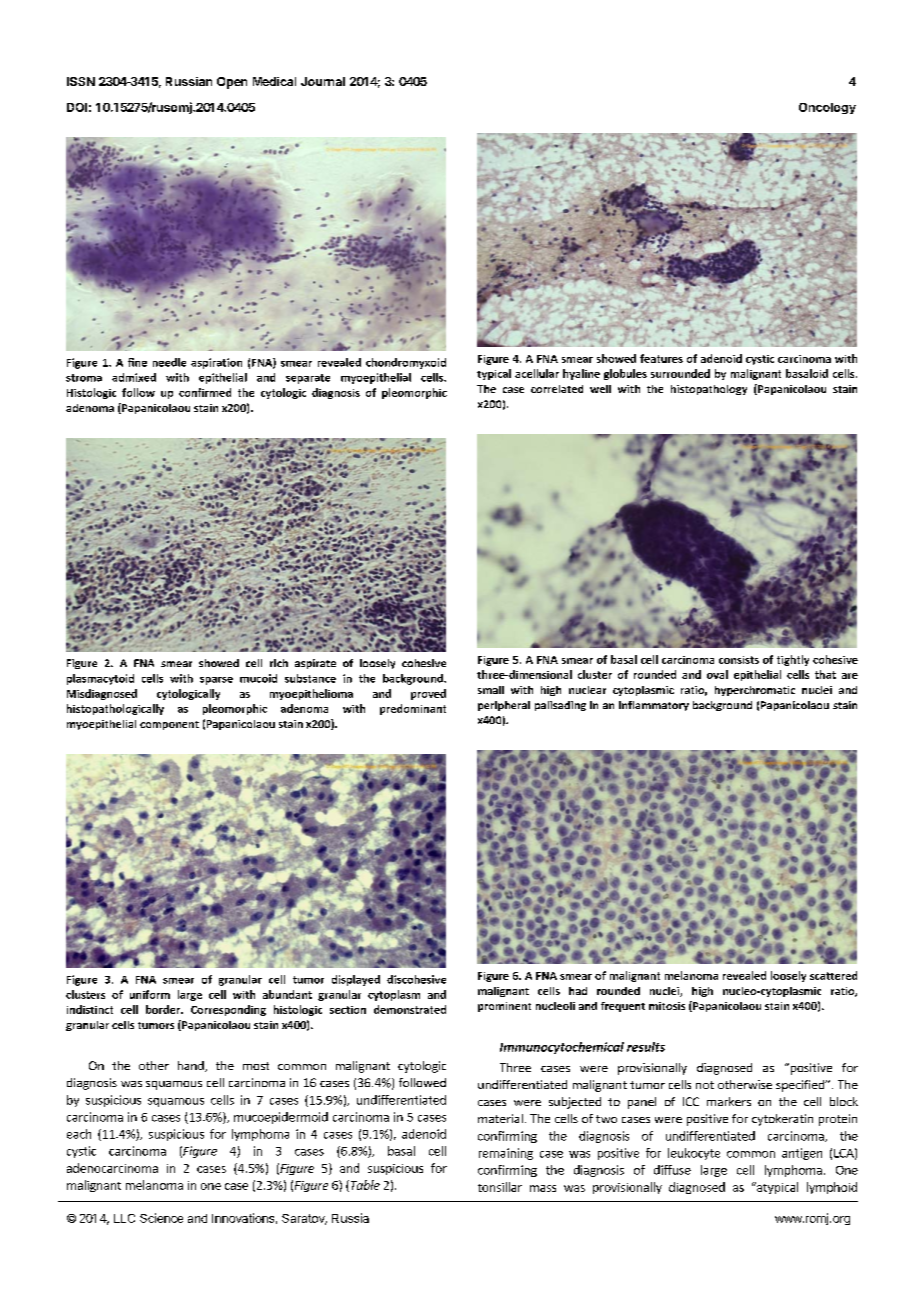 This document has height=1308, width=924. I want to click on inflammatory, so click(654, 706).
